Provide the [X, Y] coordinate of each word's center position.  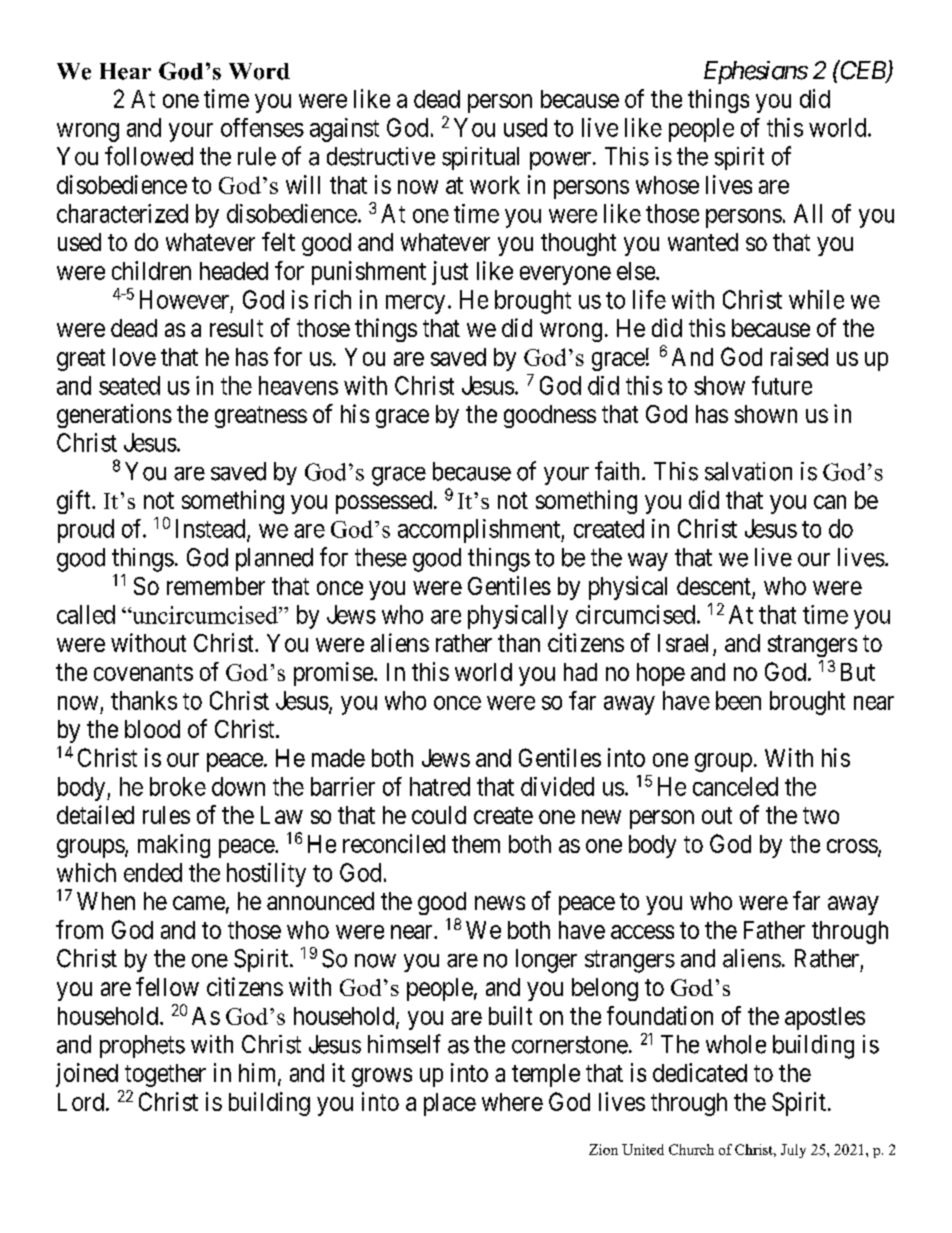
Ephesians [756, 72]
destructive [381, 156]
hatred [440, 786]
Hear [125, 71]
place [450, 1104]
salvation [748, 471]
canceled [735, 786]
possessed [384, 502]
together [165, 1075]
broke [178, 786]
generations [114, 416]
